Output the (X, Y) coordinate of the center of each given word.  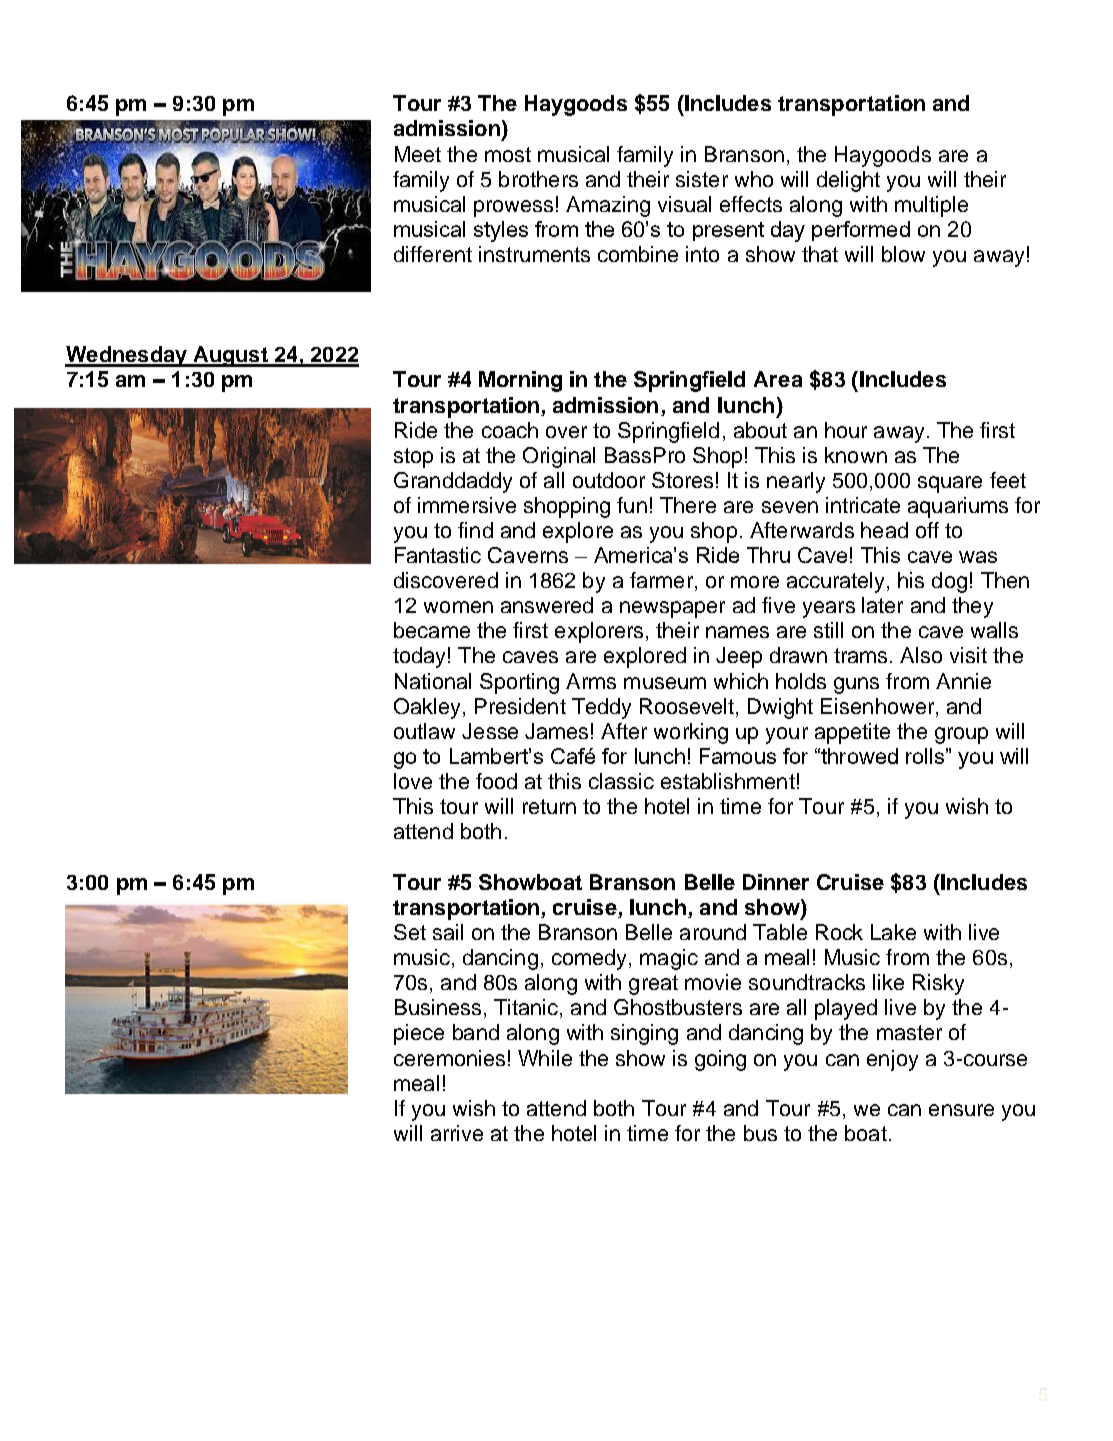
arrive (457, 1133)
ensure (961, 1110)
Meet (418, 154)
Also (921, 655)
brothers (538, 179)
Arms (591, 681)
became (432, 630)
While (545, 1058)
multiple (931, 206)
